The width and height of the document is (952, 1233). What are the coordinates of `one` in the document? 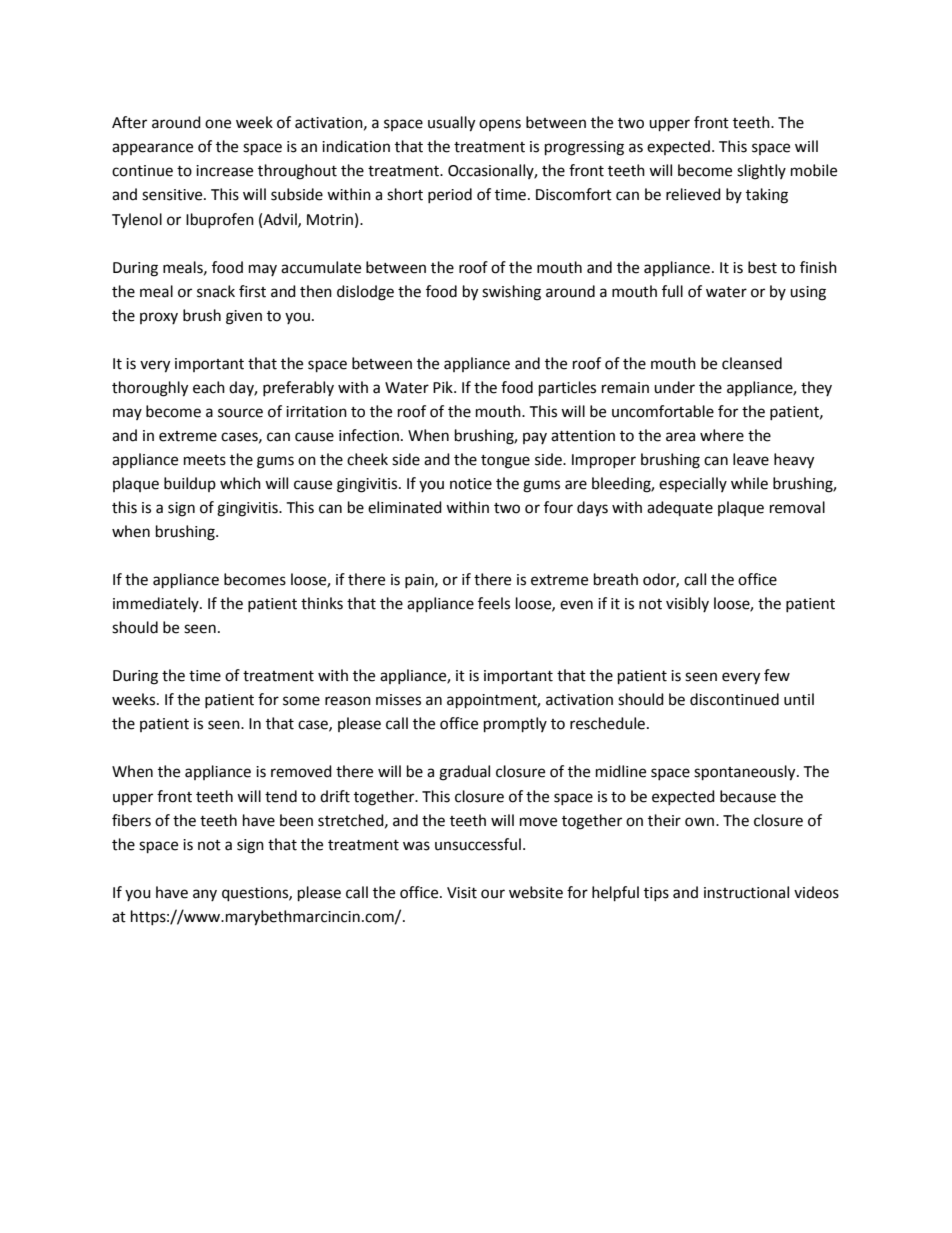 It's located at (218, 124).
